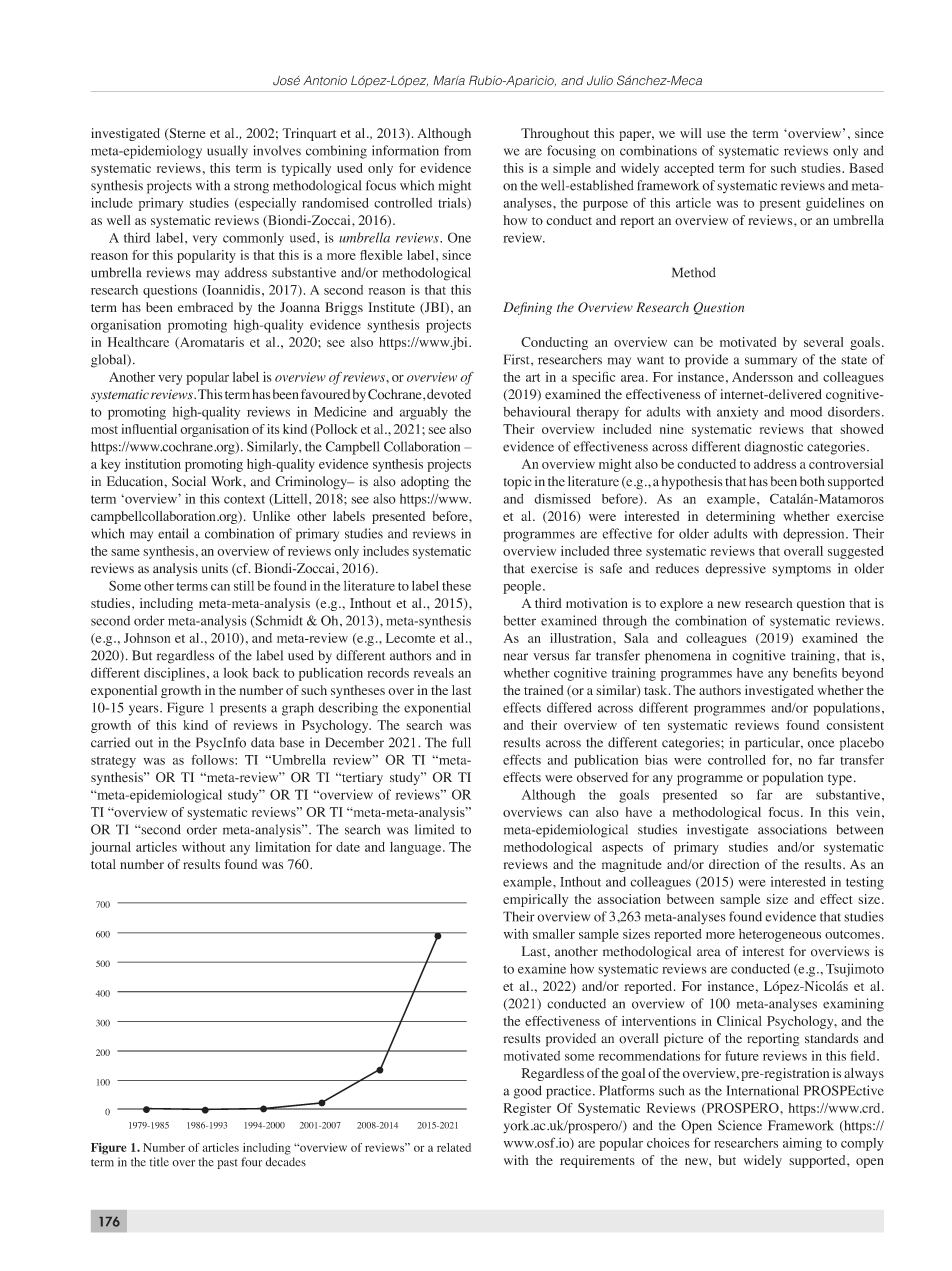  I want to click on related, so click(454, 1147).
